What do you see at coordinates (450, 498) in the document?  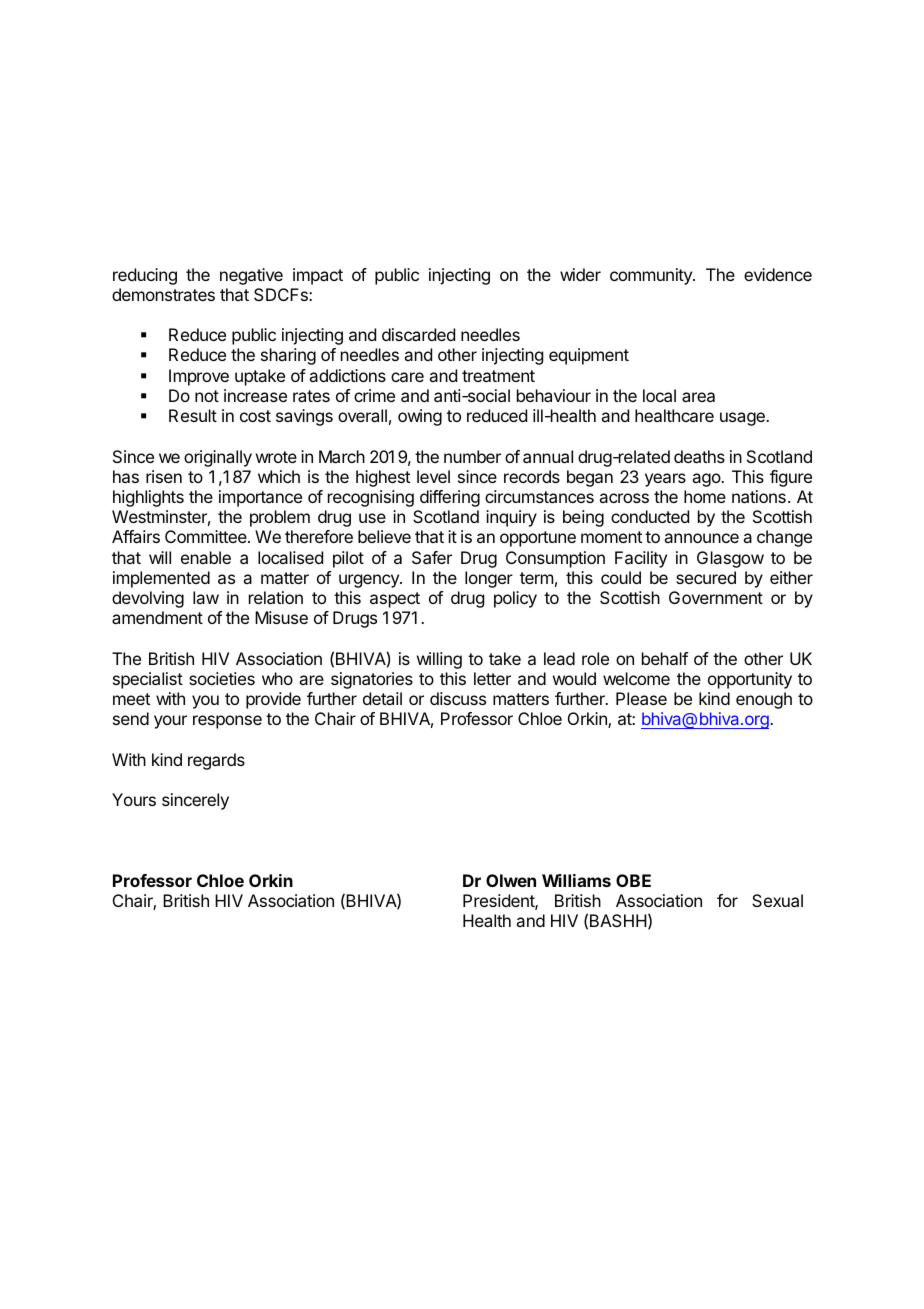 I see `differing` at bounding box center [450, 498].
